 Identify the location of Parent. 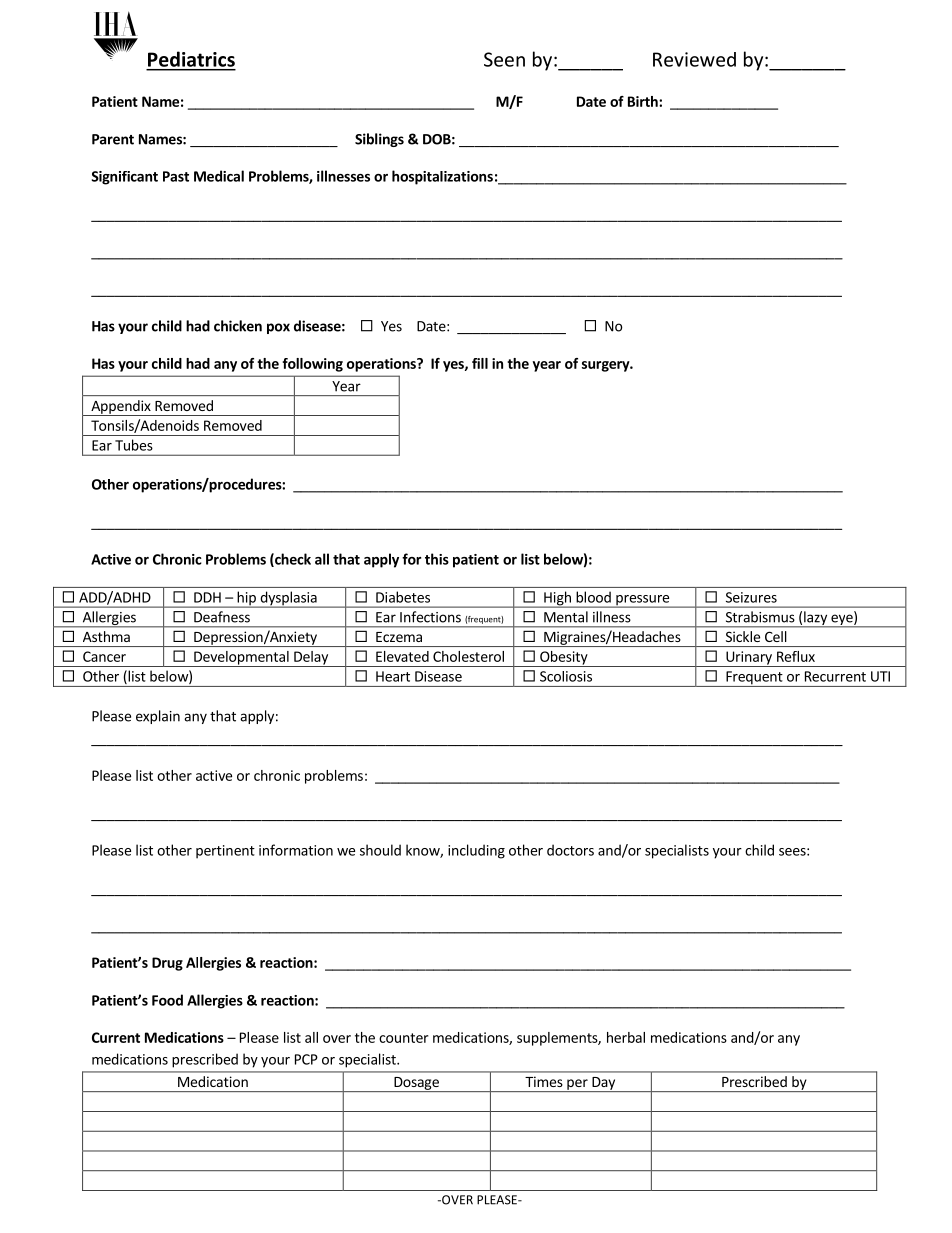
(113, 139).
